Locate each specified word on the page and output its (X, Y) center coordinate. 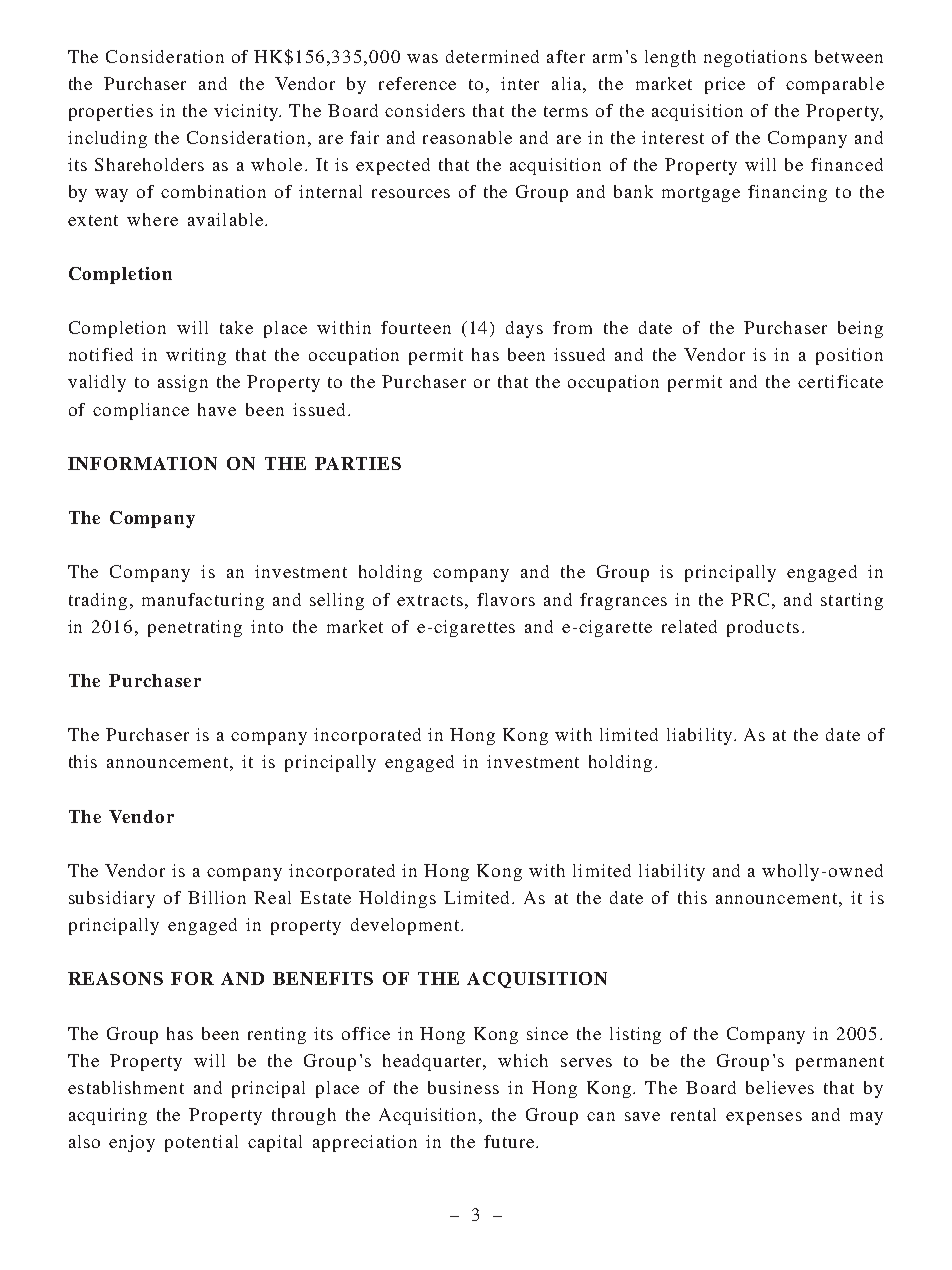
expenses (764, 1118)
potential (201, 1143)
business (463, 1087)
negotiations (755, 58)
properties (111, 112)
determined (492, 56)
